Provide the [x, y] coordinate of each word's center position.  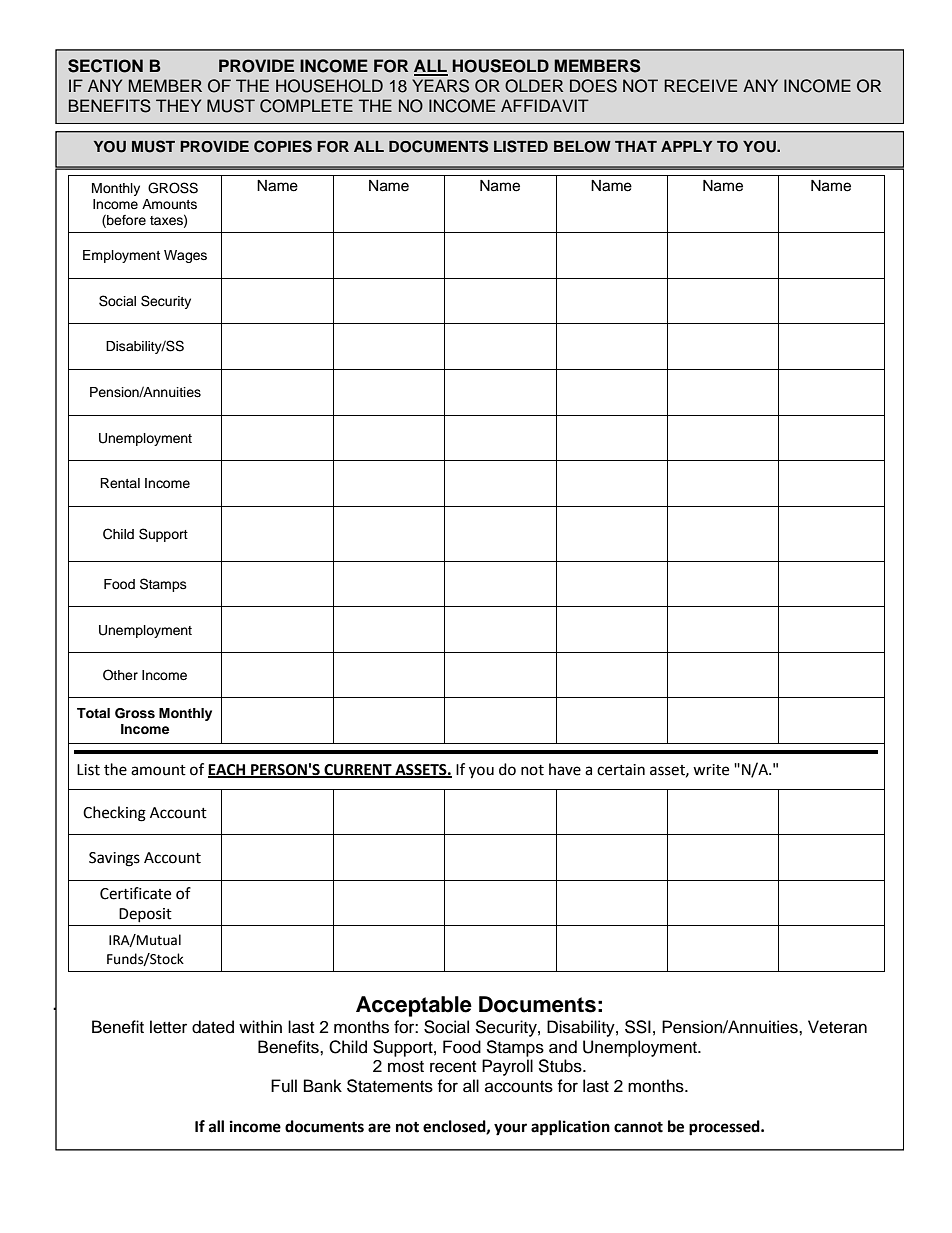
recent [453, 1067]
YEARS [440, 86]
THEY [178, 105]
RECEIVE [700, 86]
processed [725, 1128]
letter [168, 1027]
